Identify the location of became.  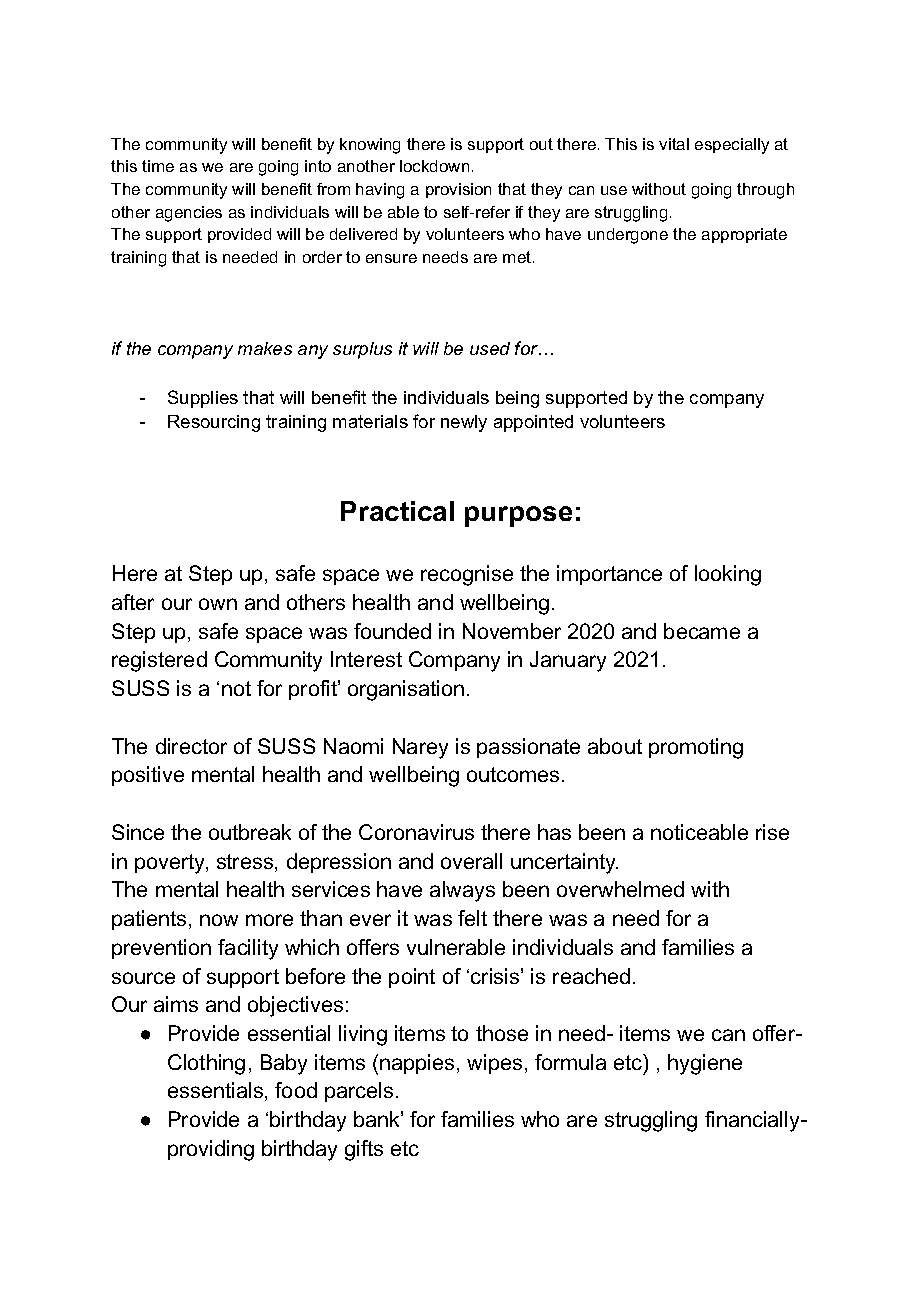
(702, 631).
